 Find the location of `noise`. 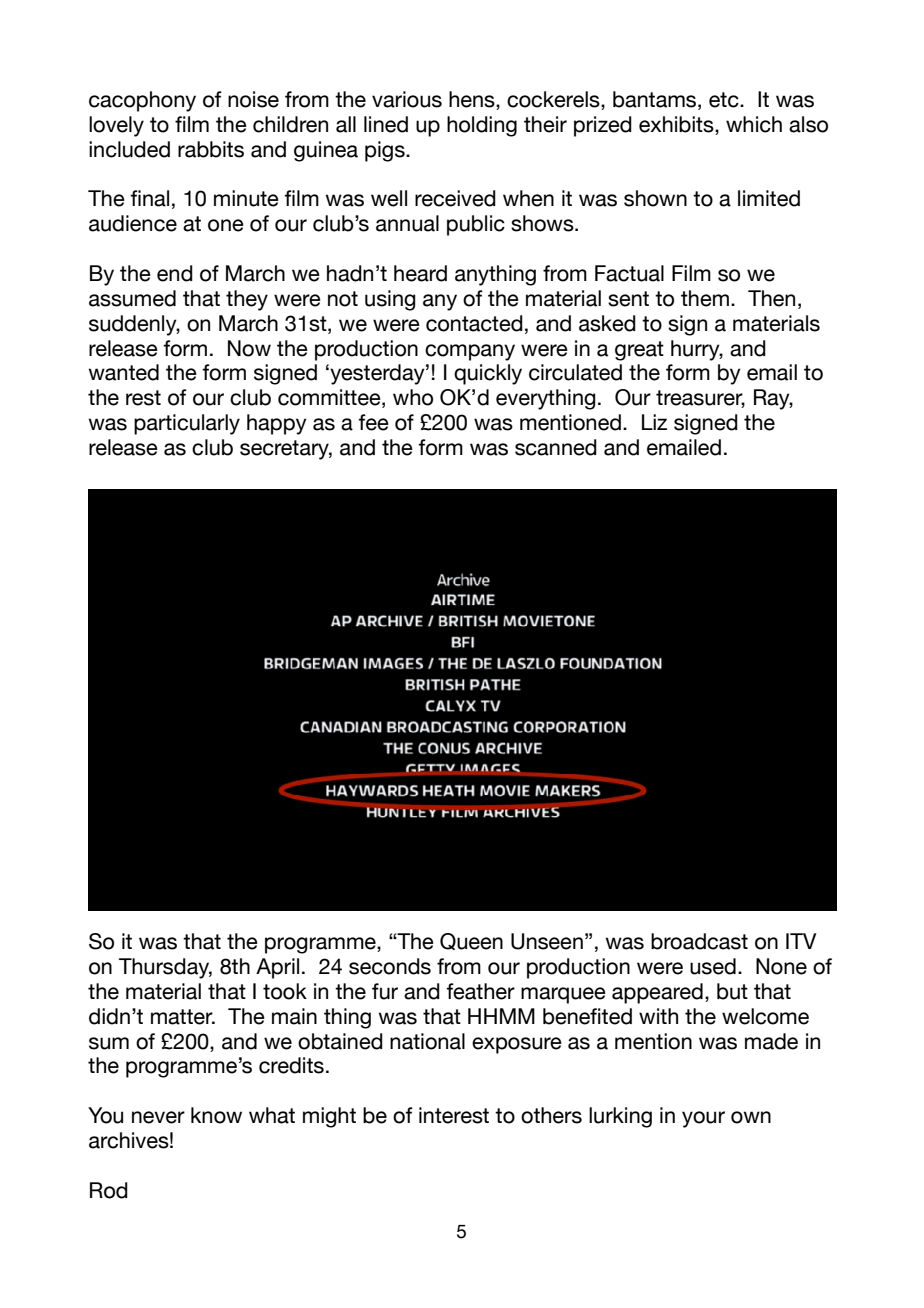

noise is located at coordinates (253, 99).
